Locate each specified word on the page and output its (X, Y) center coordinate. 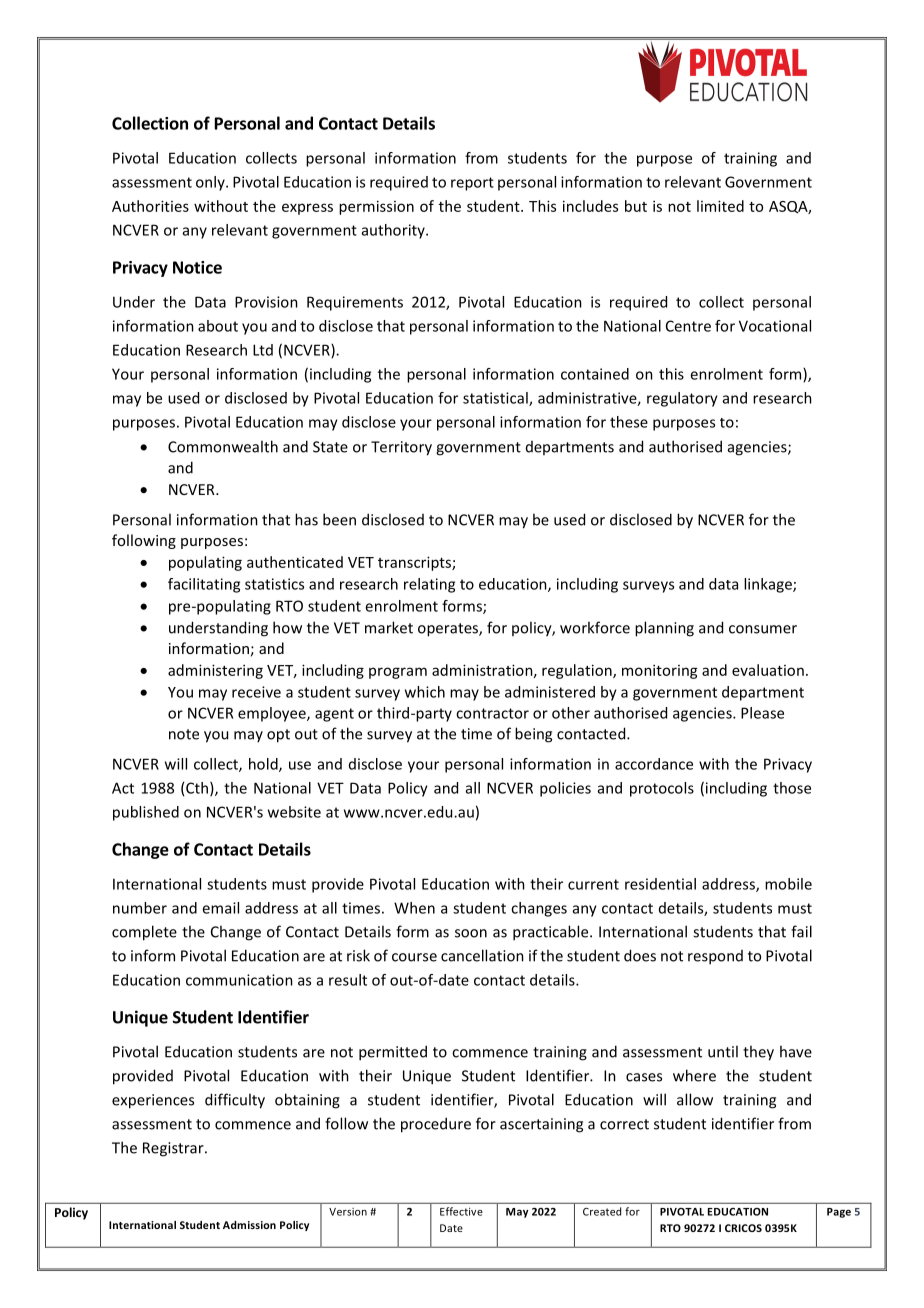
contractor (492, 713)
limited (720, 206)
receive (256, 692)
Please (762, 713)
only (211, 183)
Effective (461, 1211)
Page (839, 1213)
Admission (249, 1225)
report (472, 184)
